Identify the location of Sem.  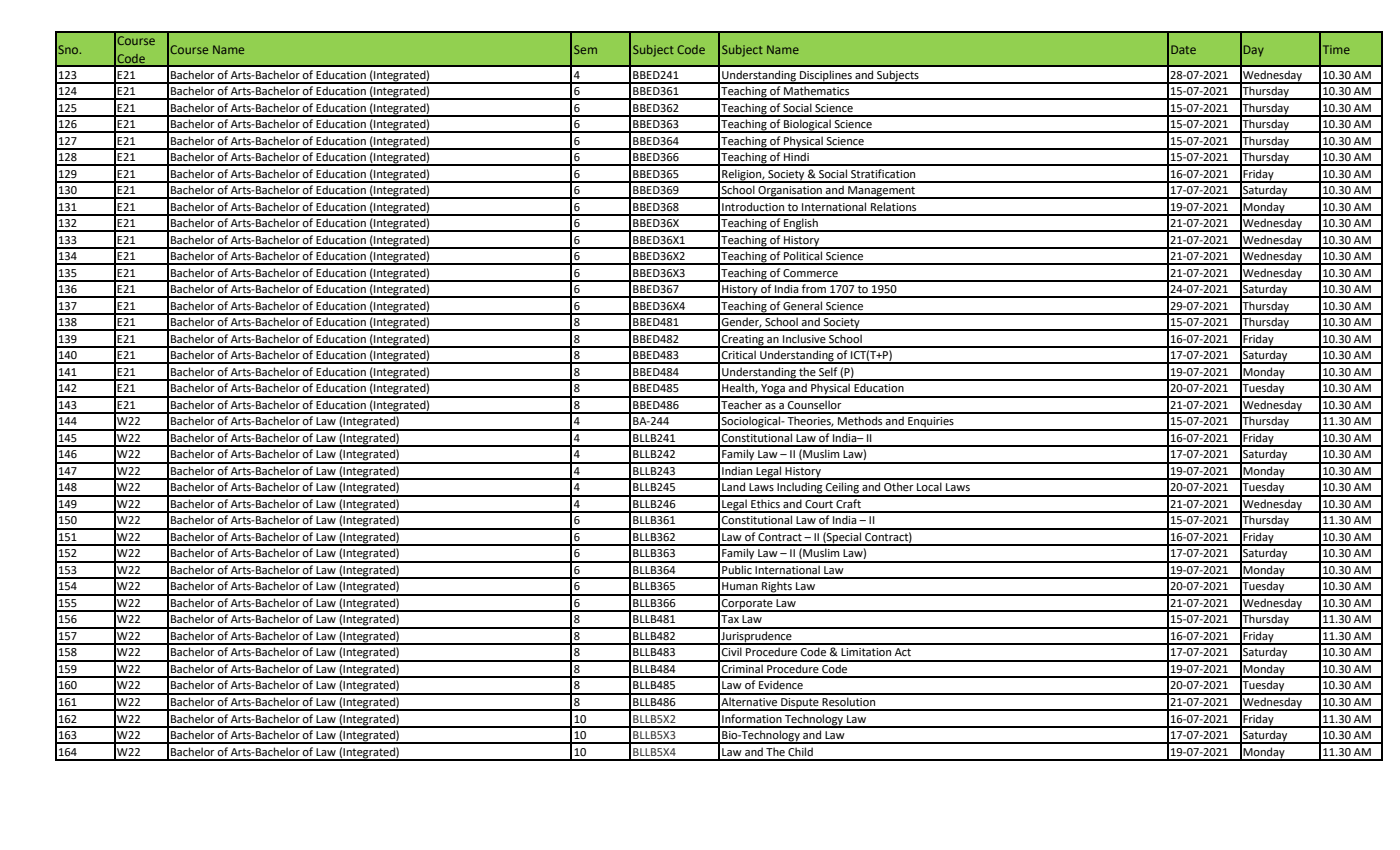
(585, 49).
